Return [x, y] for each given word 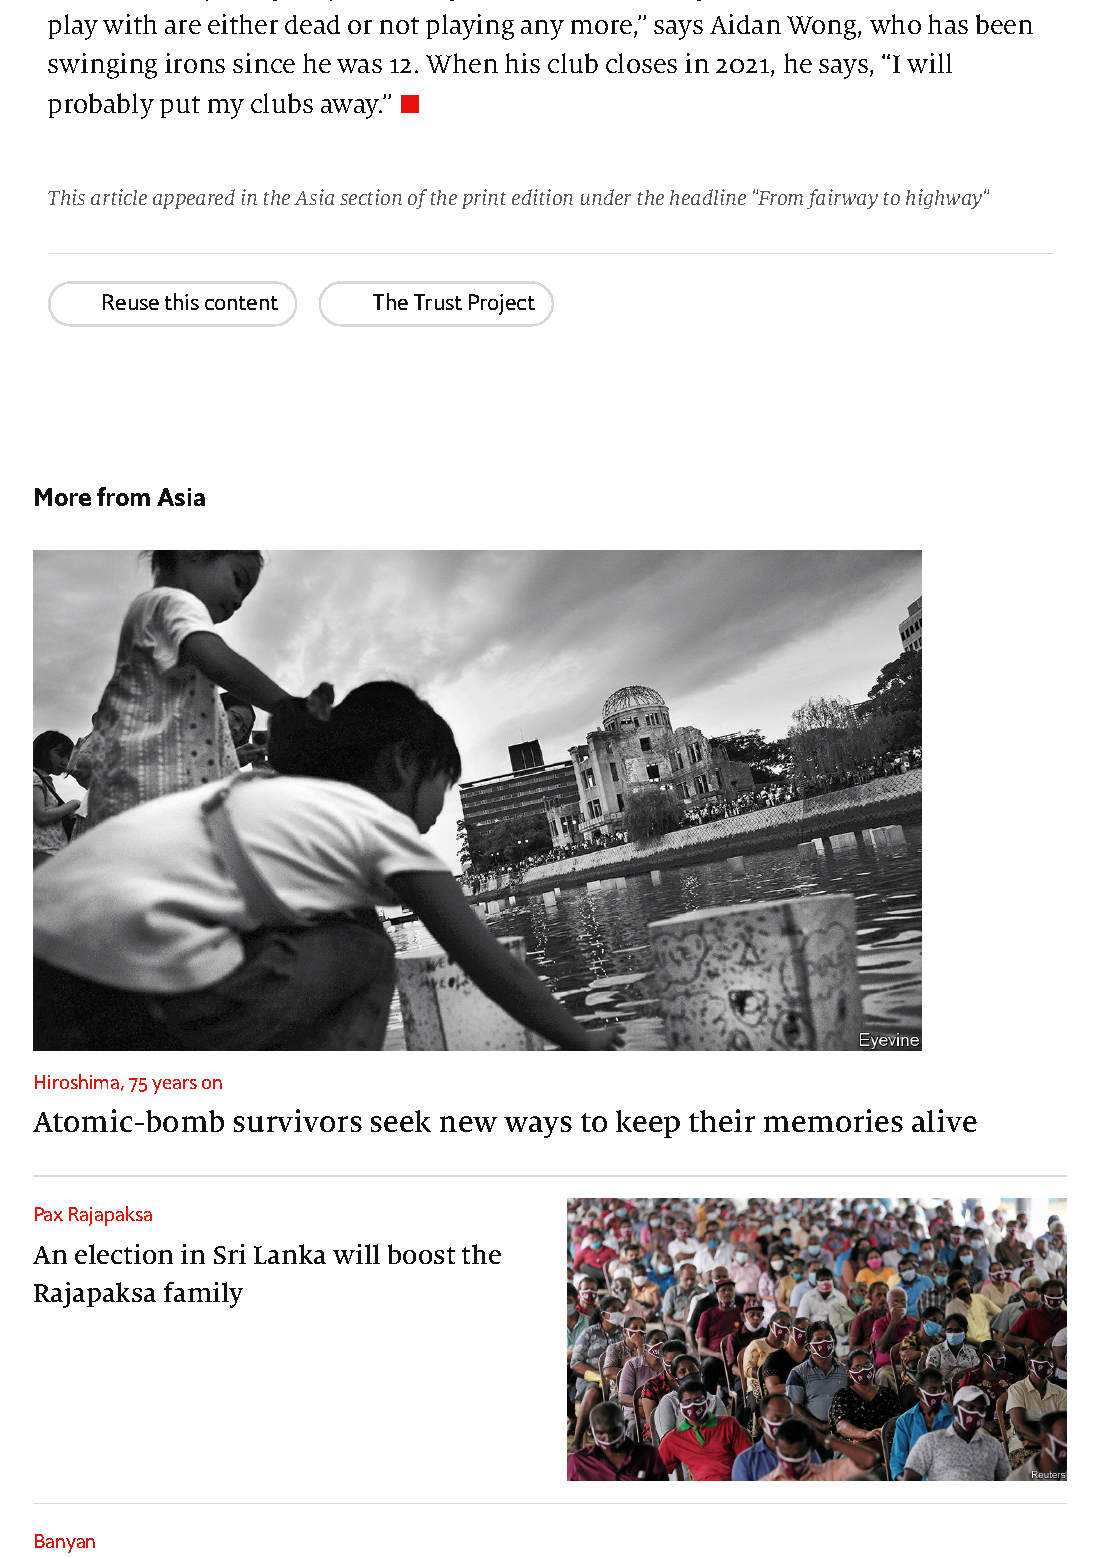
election [124, 1254]
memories [833, 1120]
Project [502, 304]
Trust [438, 302]
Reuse [131, 302]
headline [708, 197]
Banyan [65, 1543]
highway [945, 199]
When [462, 63]
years [174, 1086]
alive [944, 1120]
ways [538, 1127]
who [895, 24]
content [241, 303]
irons [195, 63]
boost [421, 1254]
